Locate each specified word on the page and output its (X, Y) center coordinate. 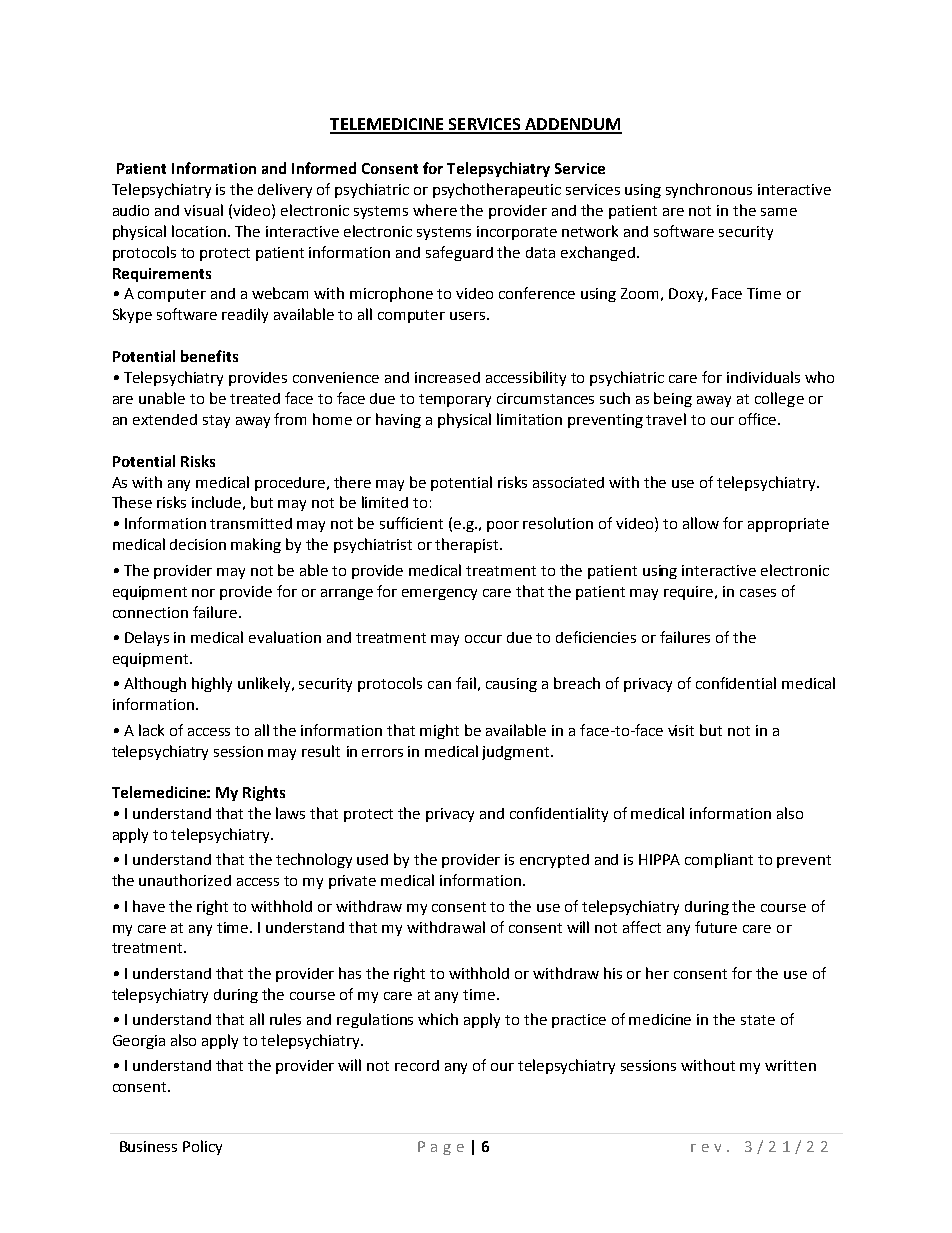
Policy (202, 1147)
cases (758, 593)
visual (203, 210)
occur (483, 639)
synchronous (709, 190)
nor (203, 593)
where (435, 210)
